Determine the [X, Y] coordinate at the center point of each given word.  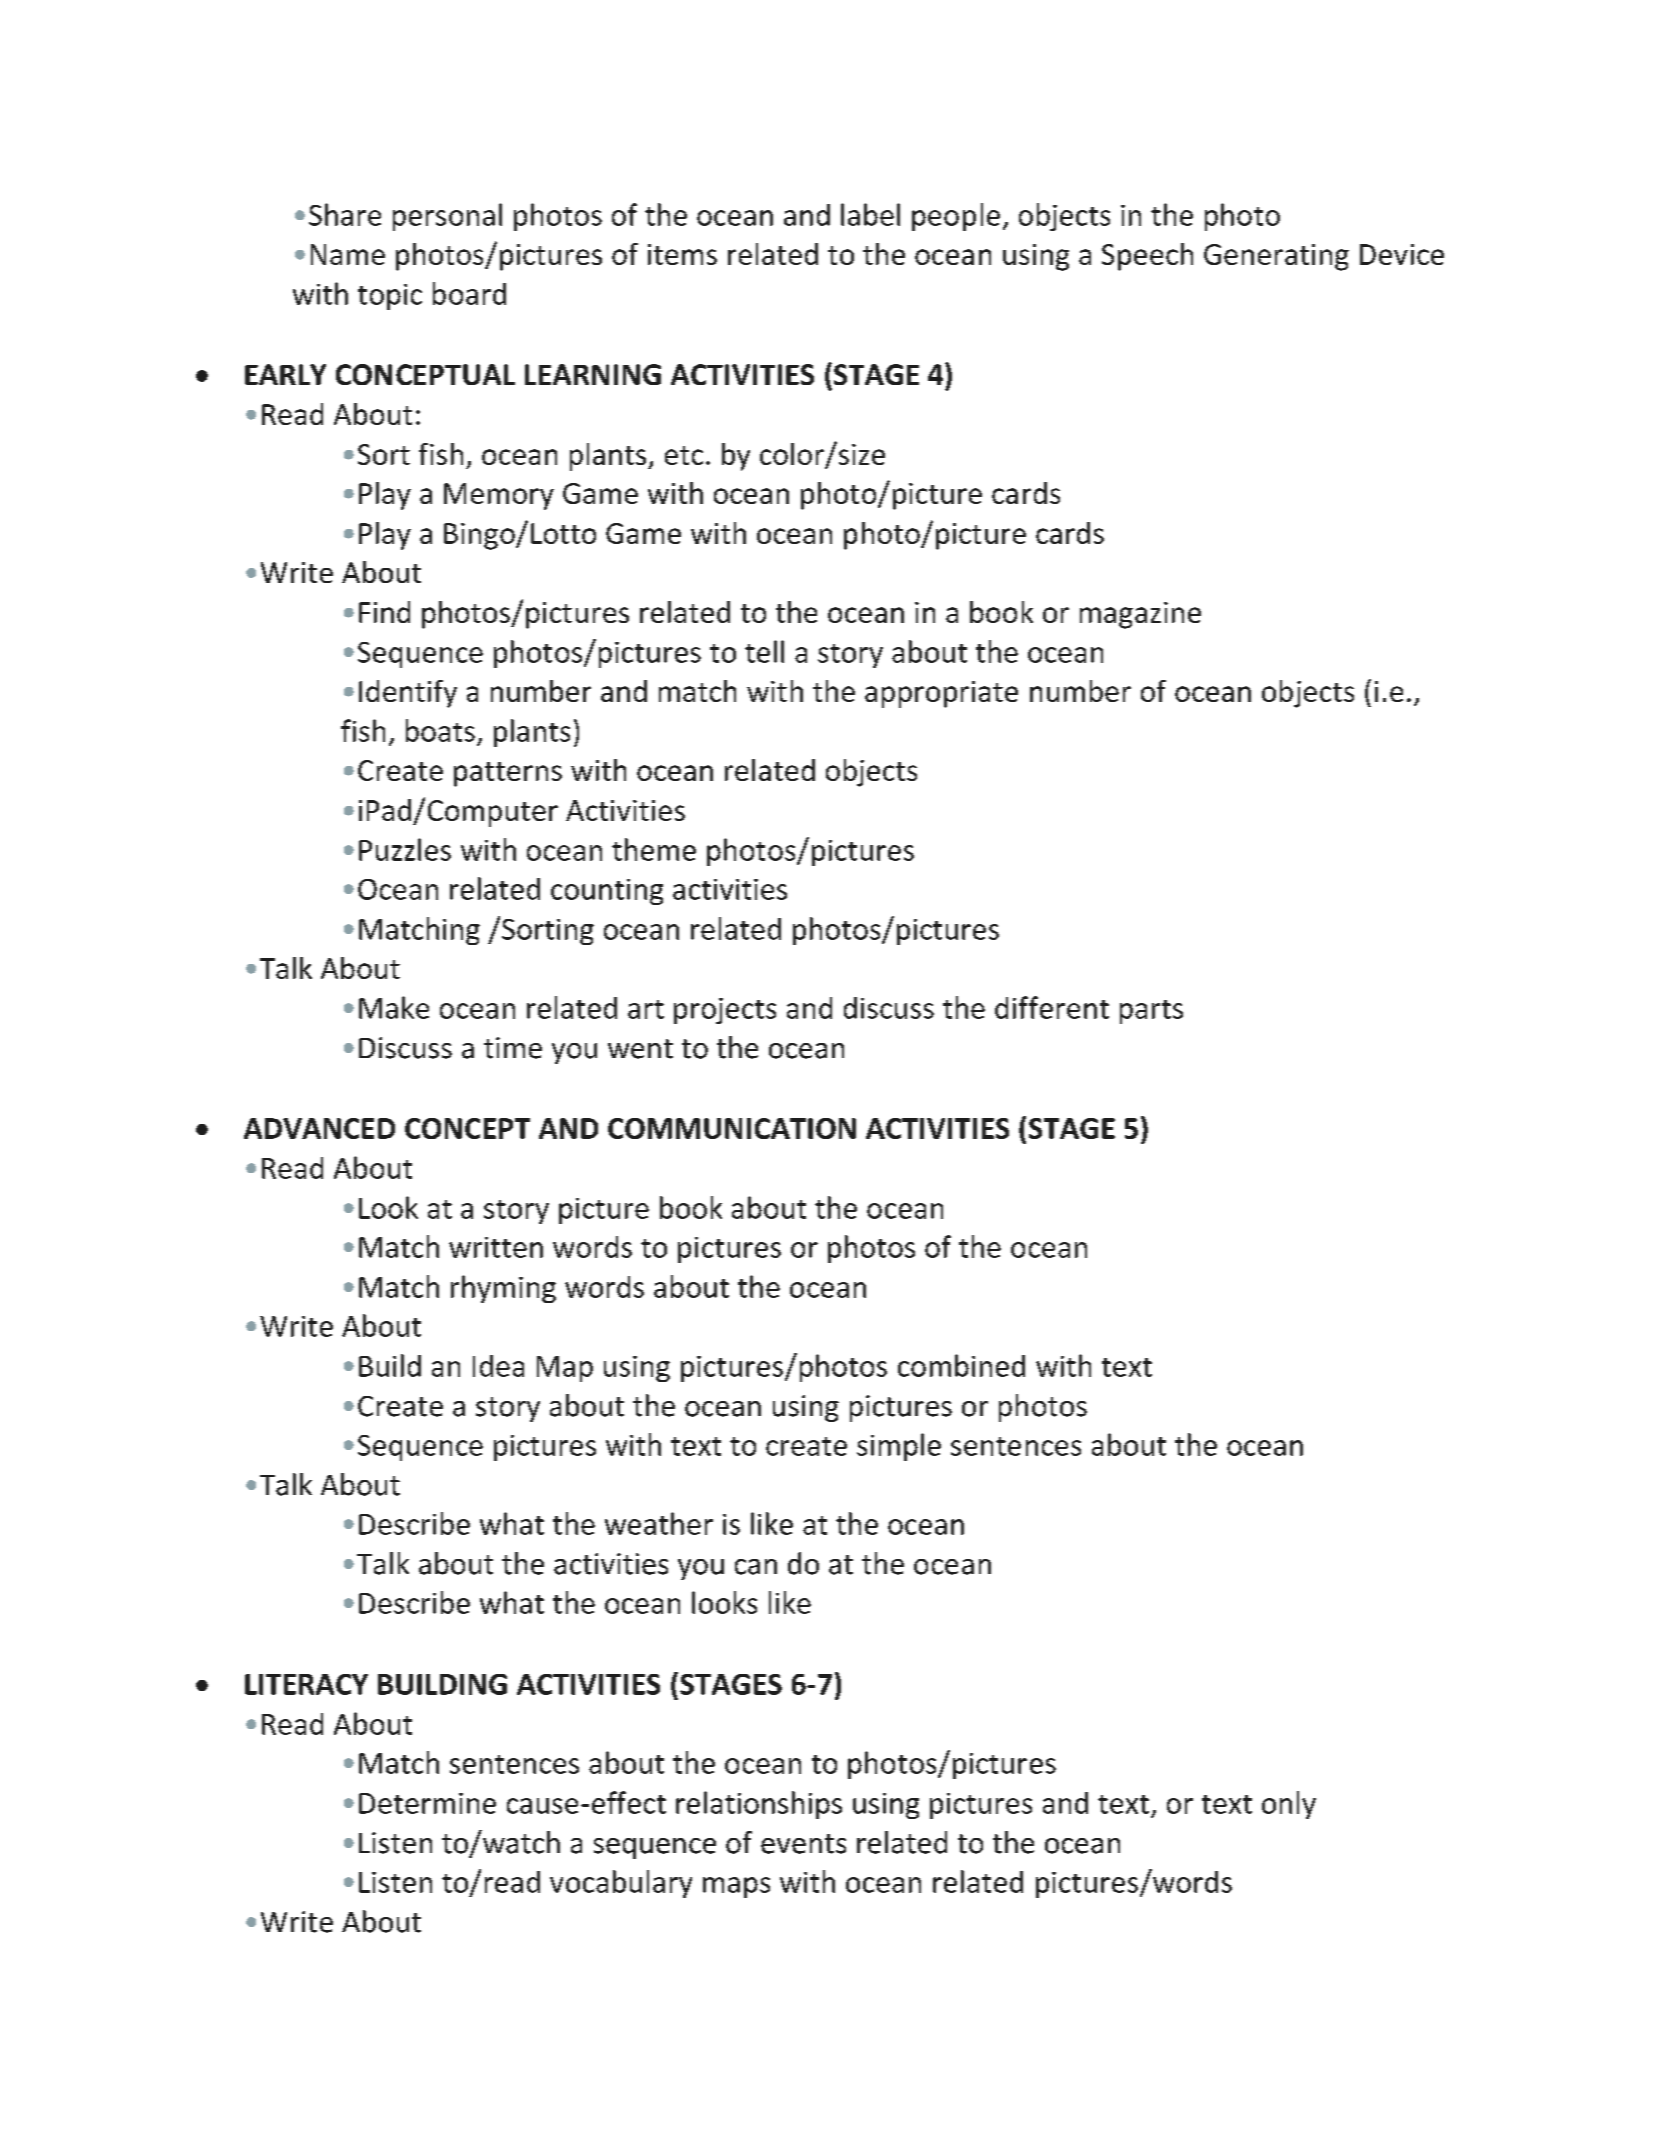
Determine [427, 1803]
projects [725, 1011]
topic [390, 297]
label [870, 214]
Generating [1276, 257]
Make [394, 1007]
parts [1151, 1012]
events [803, 1844]
